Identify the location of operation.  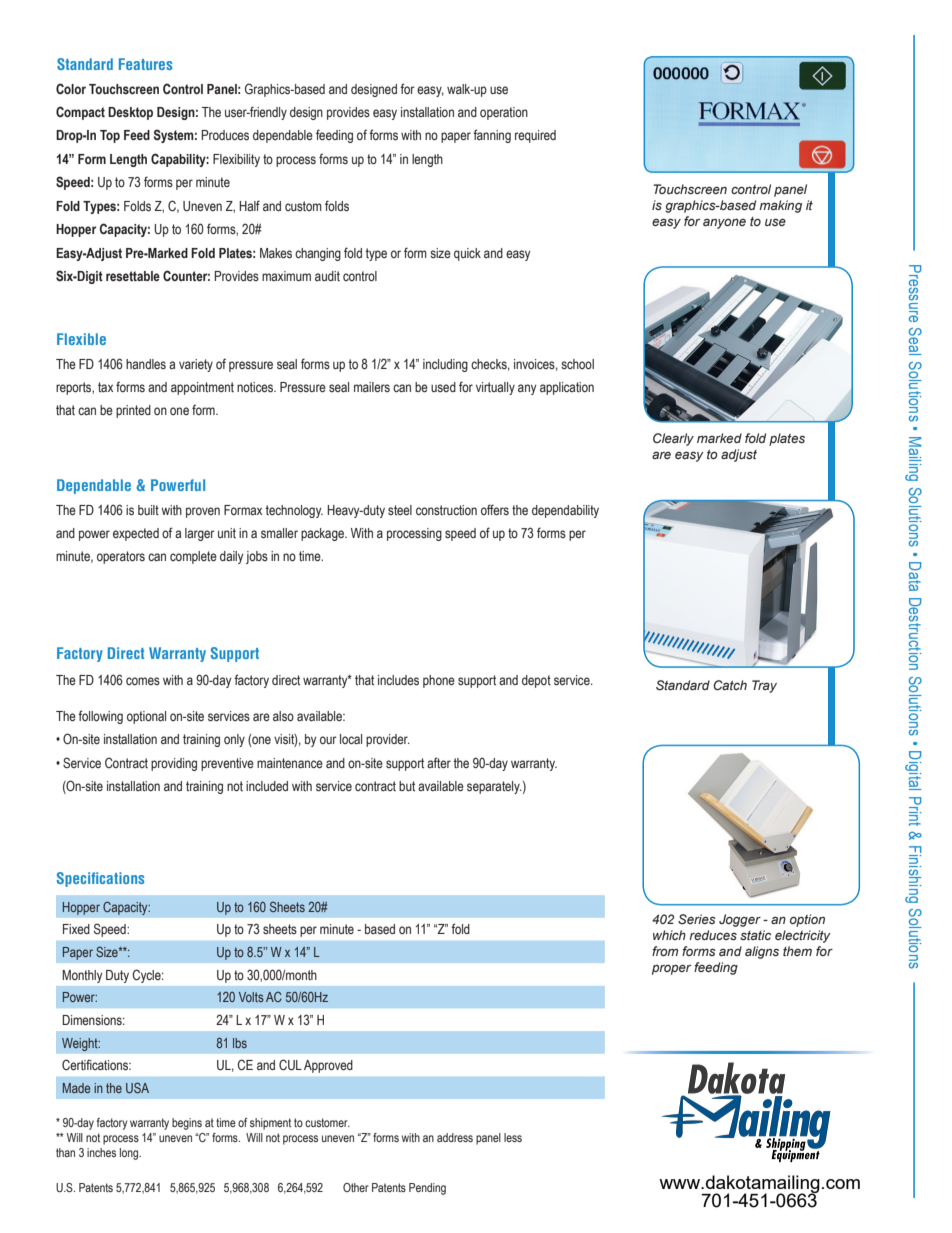
(504, 113).
